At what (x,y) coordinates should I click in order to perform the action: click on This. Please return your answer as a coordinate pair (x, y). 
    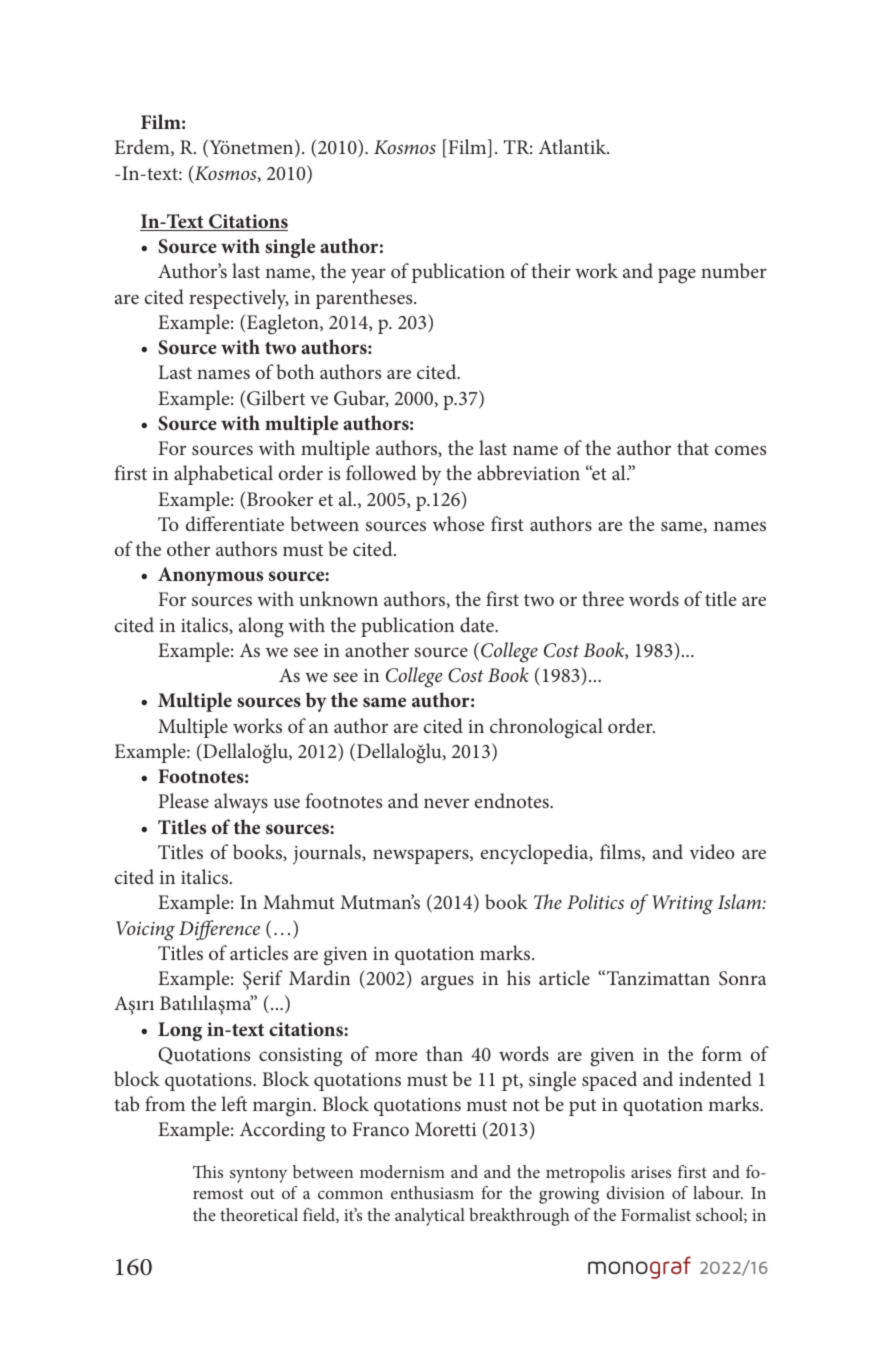
    Looking at the image, I should click on (208, 1171).
